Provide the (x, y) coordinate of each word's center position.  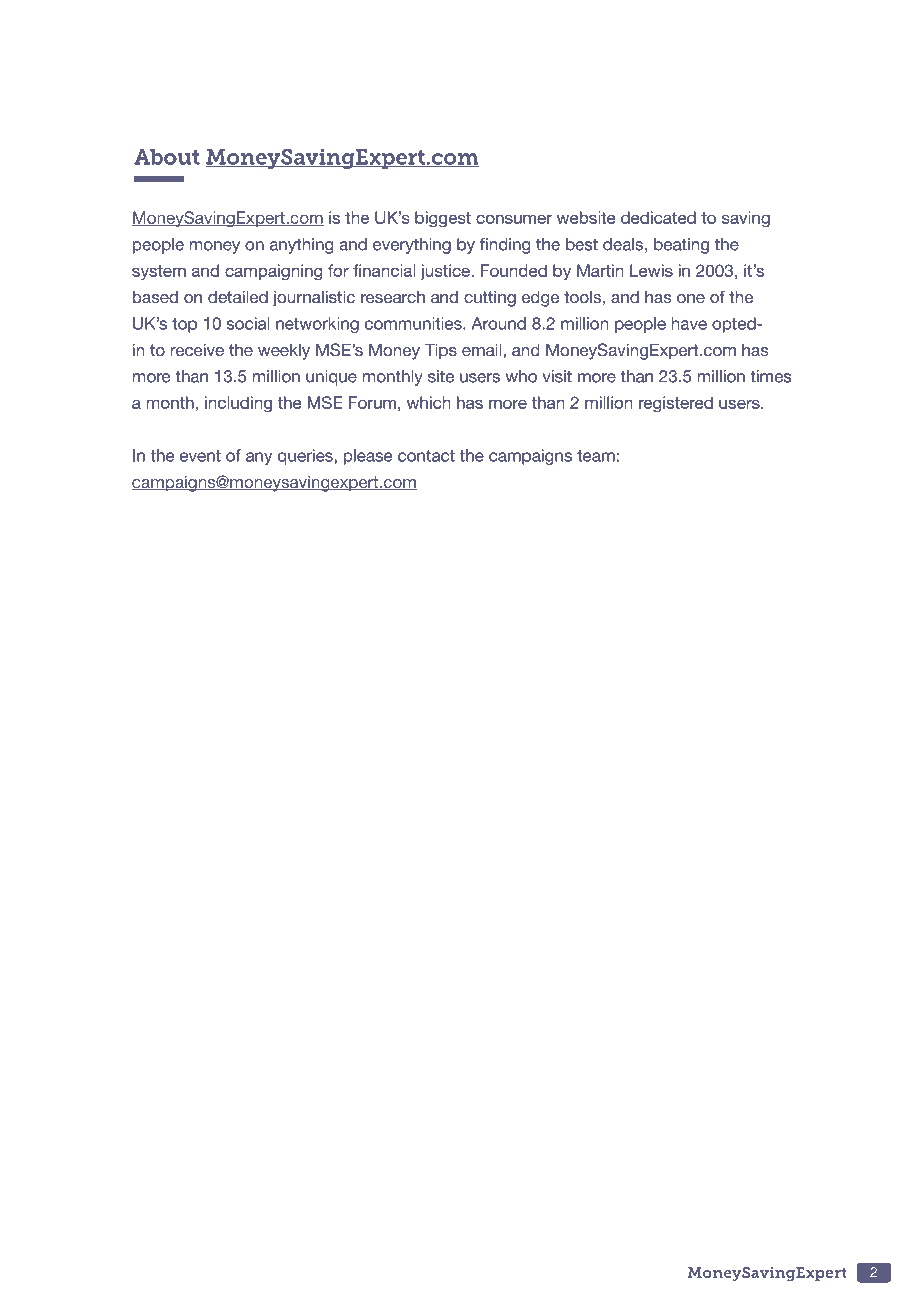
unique (331, 378)
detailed (238, 297)
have (689, 323)
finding (505, 246)
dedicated (658, 217)
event (200, 456)
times (771, 376)
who (521, 376)
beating (681, 246)
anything (301, 246)
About (167, 157)
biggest (443, 219)
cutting (490, 299)
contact (426, 456)
